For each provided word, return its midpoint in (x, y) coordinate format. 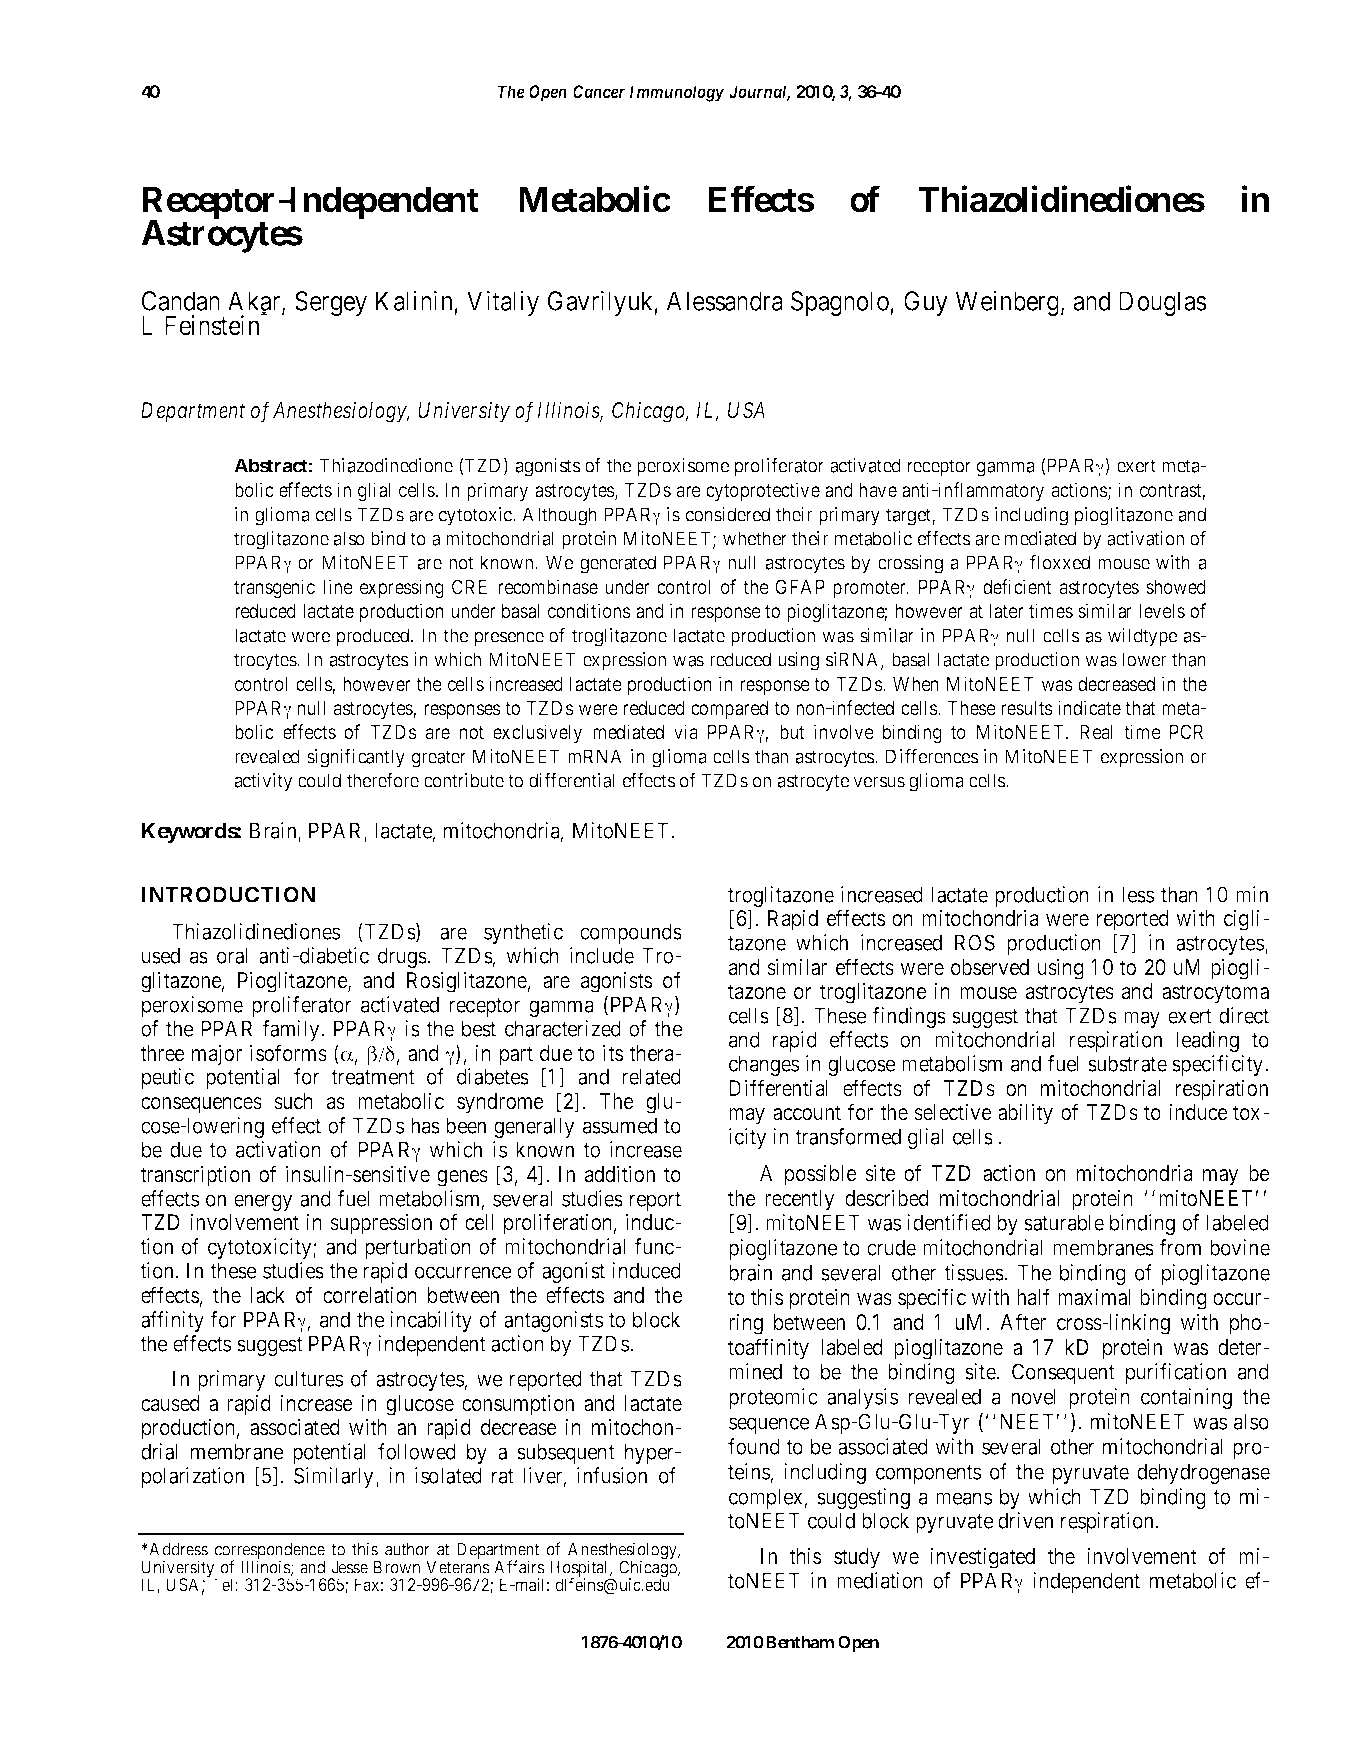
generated (618, 564)
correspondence (270, 1552)
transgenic (274, 588)
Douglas (1162, 303)
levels (1162, 611)
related (651, 1076)
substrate (1127, 1063)
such (293, 1101)
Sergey (331, 303)
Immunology (677, 93)
